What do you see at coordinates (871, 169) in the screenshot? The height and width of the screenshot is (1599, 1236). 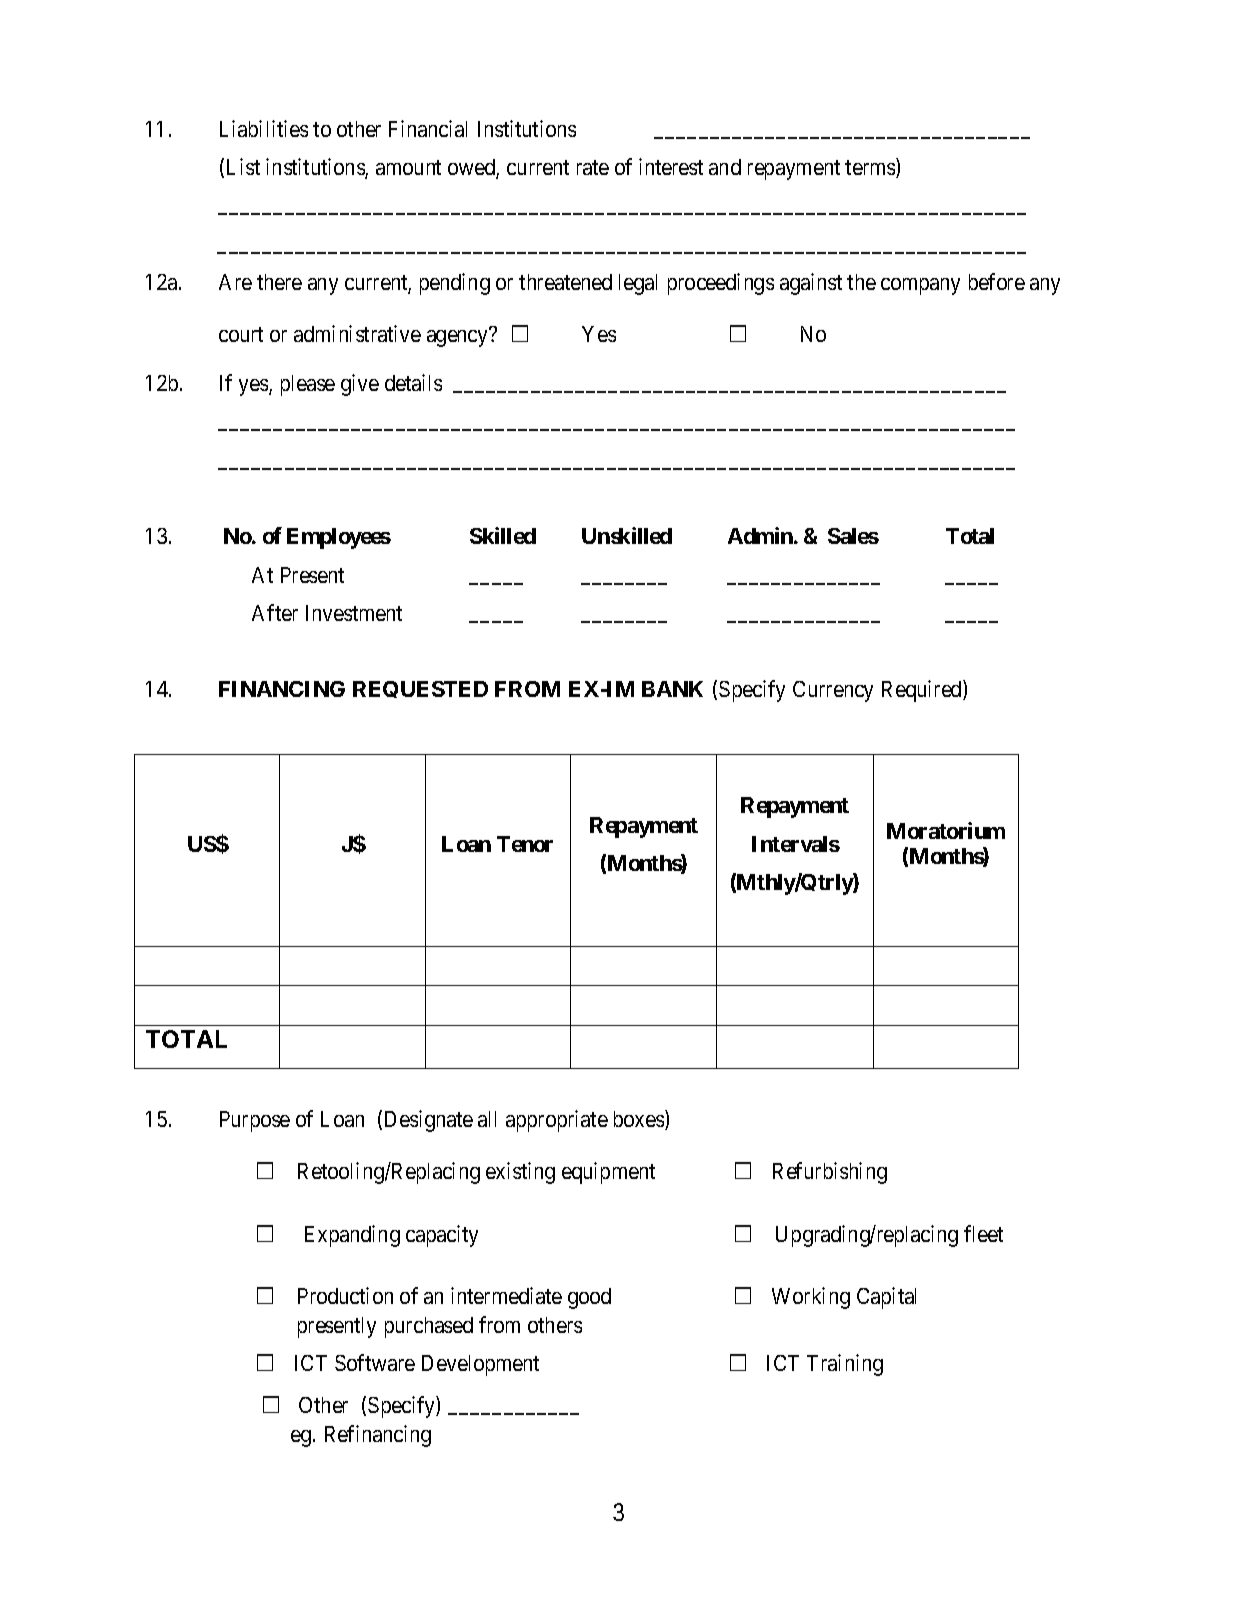 I see `terms` at bounding box center [871, 169].
